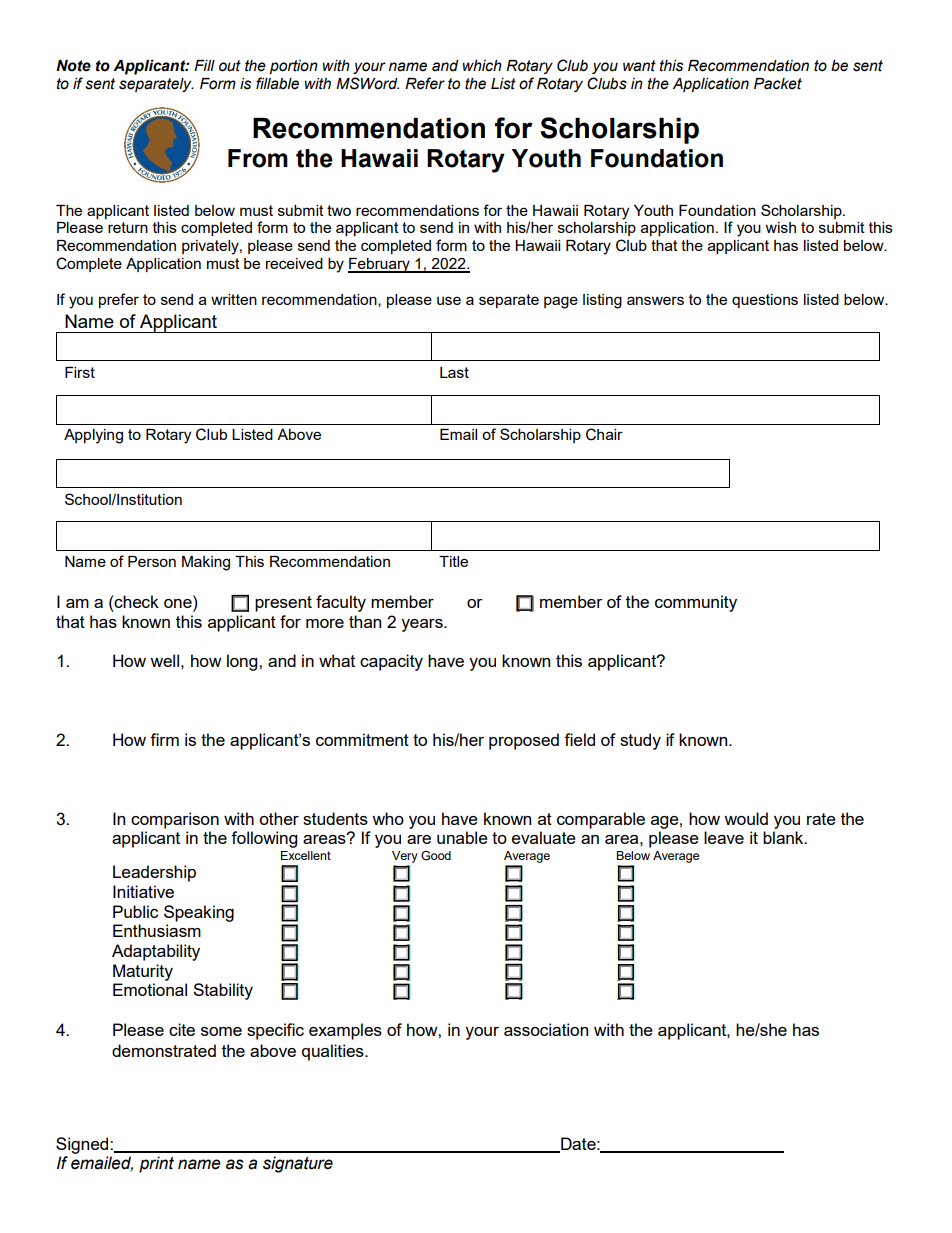 The image size is (952, 1233). Describe the element at coordinates (156, 1164) in the screenshot. I see `print` at that location.
